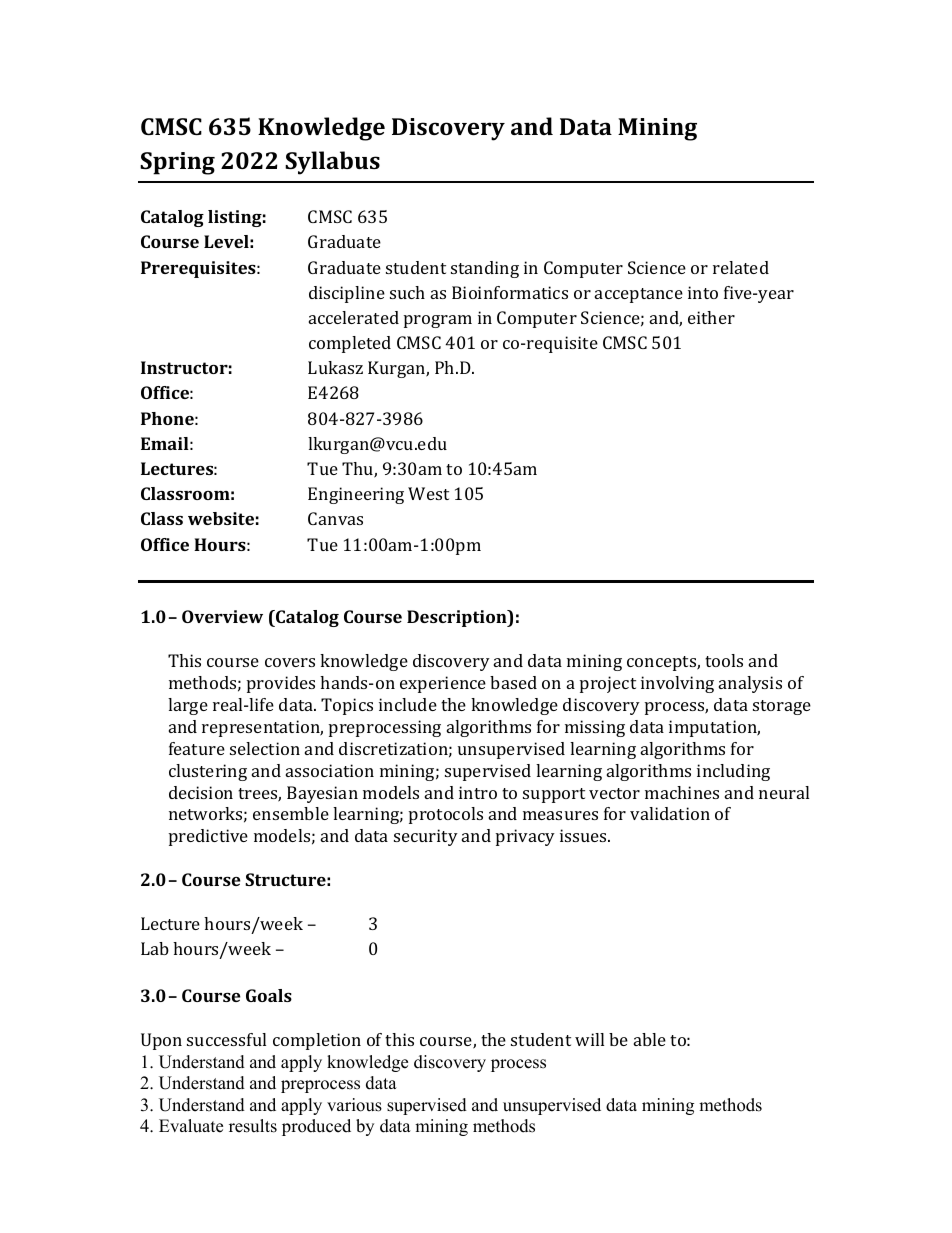 This screenshot has height=1233, width=952. I want to click on Lukasz, so click(335, 367).
